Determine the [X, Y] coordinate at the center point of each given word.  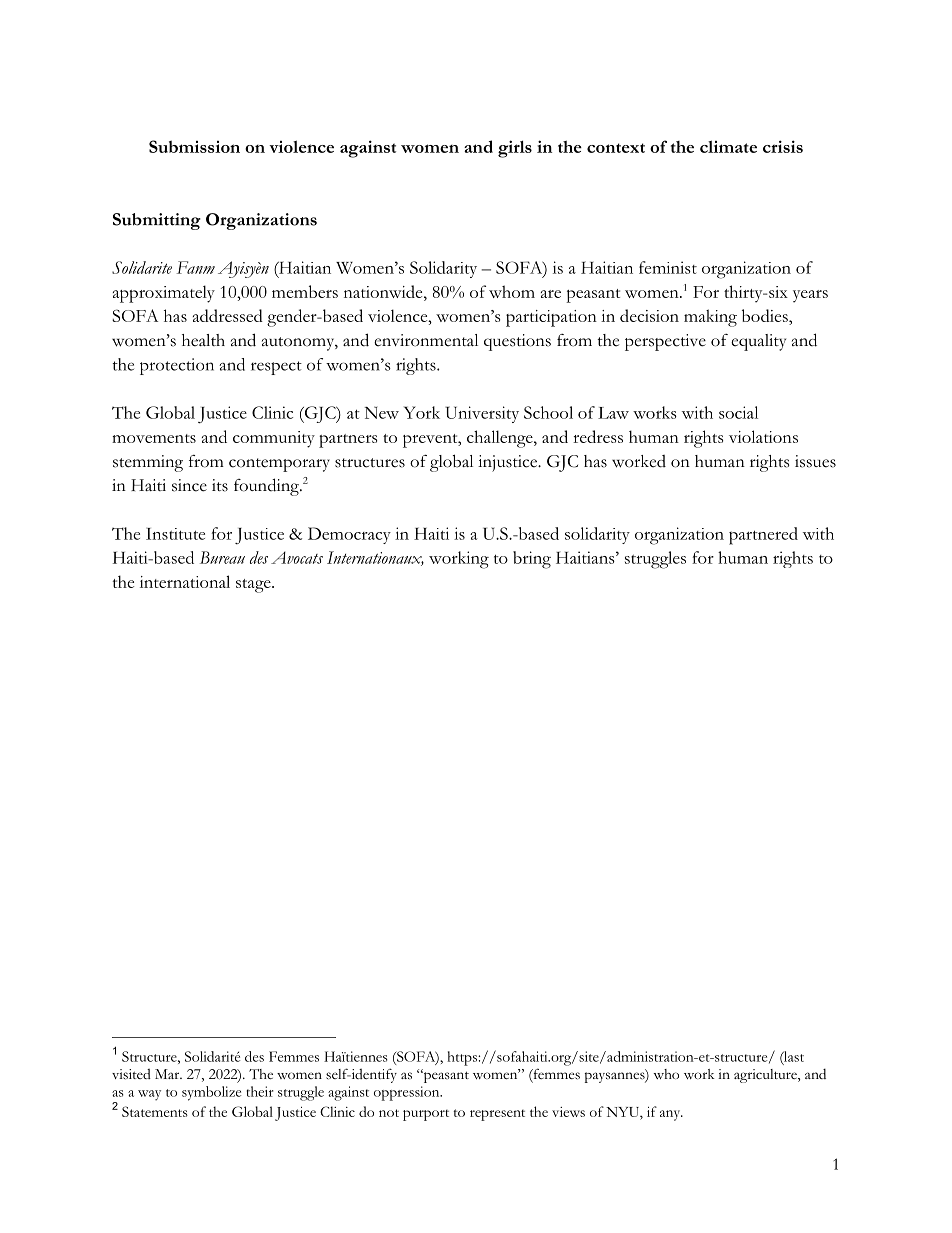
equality [758, 342]
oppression [408, 1093]
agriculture [766, 1076]
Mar [168, 1074]
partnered [763, 536]
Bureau [222, 557]
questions [517, 342]
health [203, 340]
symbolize [211, 1093]
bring [532, 560]
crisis [783, 146]
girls [515, 149]
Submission [194, 146]
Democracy [349, 535]
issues [815, 461]
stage [254, 586]
